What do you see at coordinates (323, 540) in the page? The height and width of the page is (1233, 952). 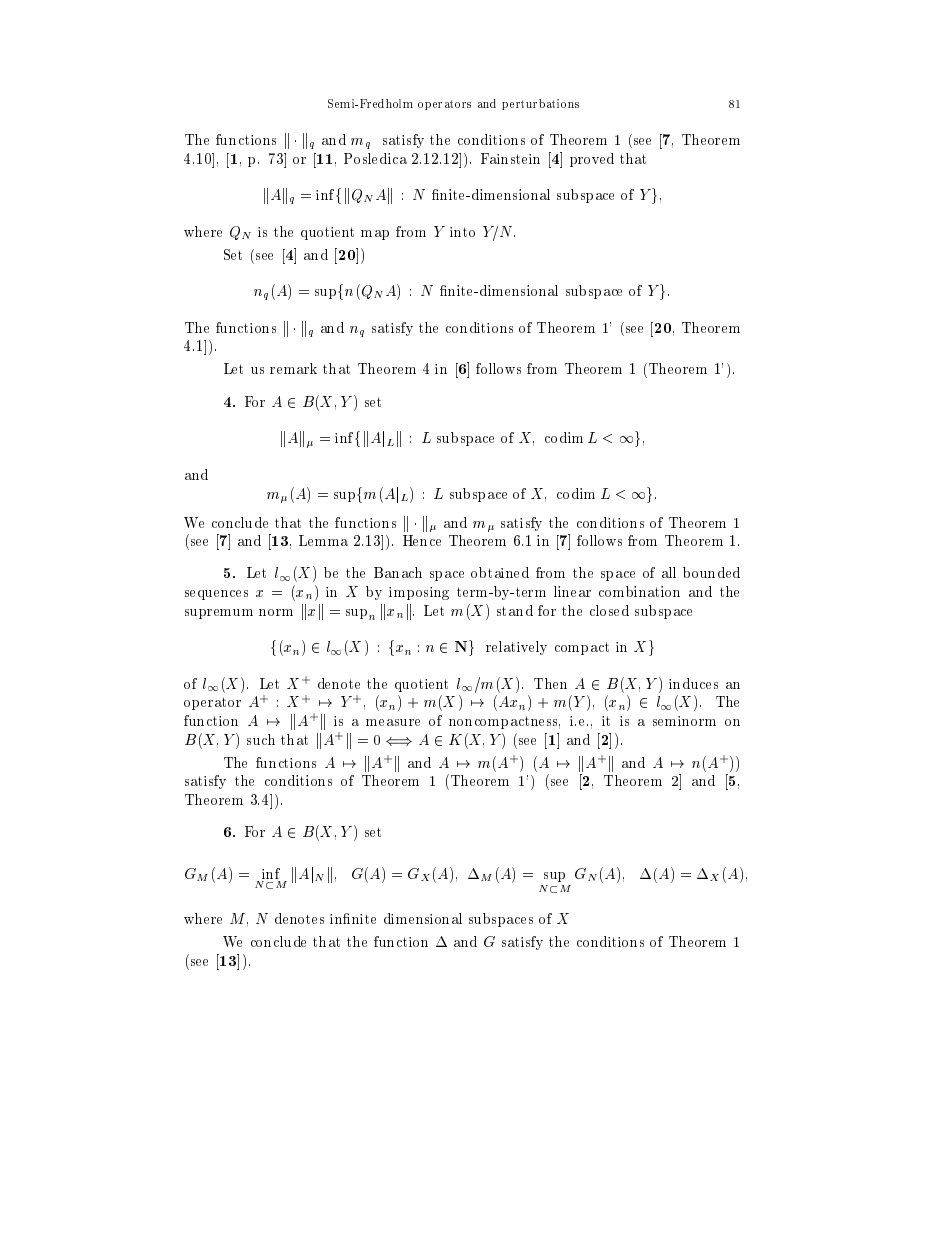 I see `Lemma` at bounding box center [323, 540].
